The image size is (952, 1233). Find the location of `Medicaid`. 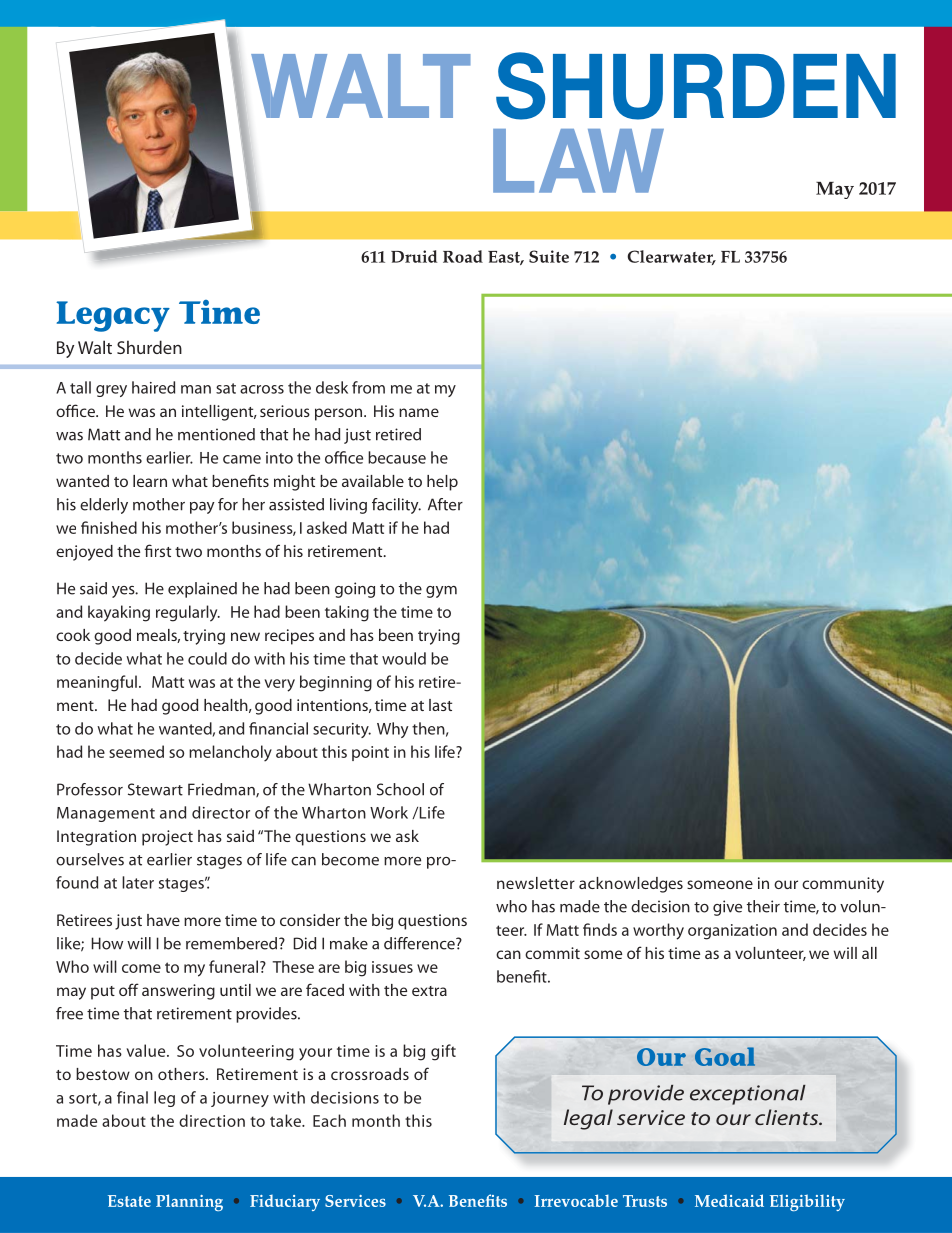

Medicaid is located at coordinates (729, 1200).
